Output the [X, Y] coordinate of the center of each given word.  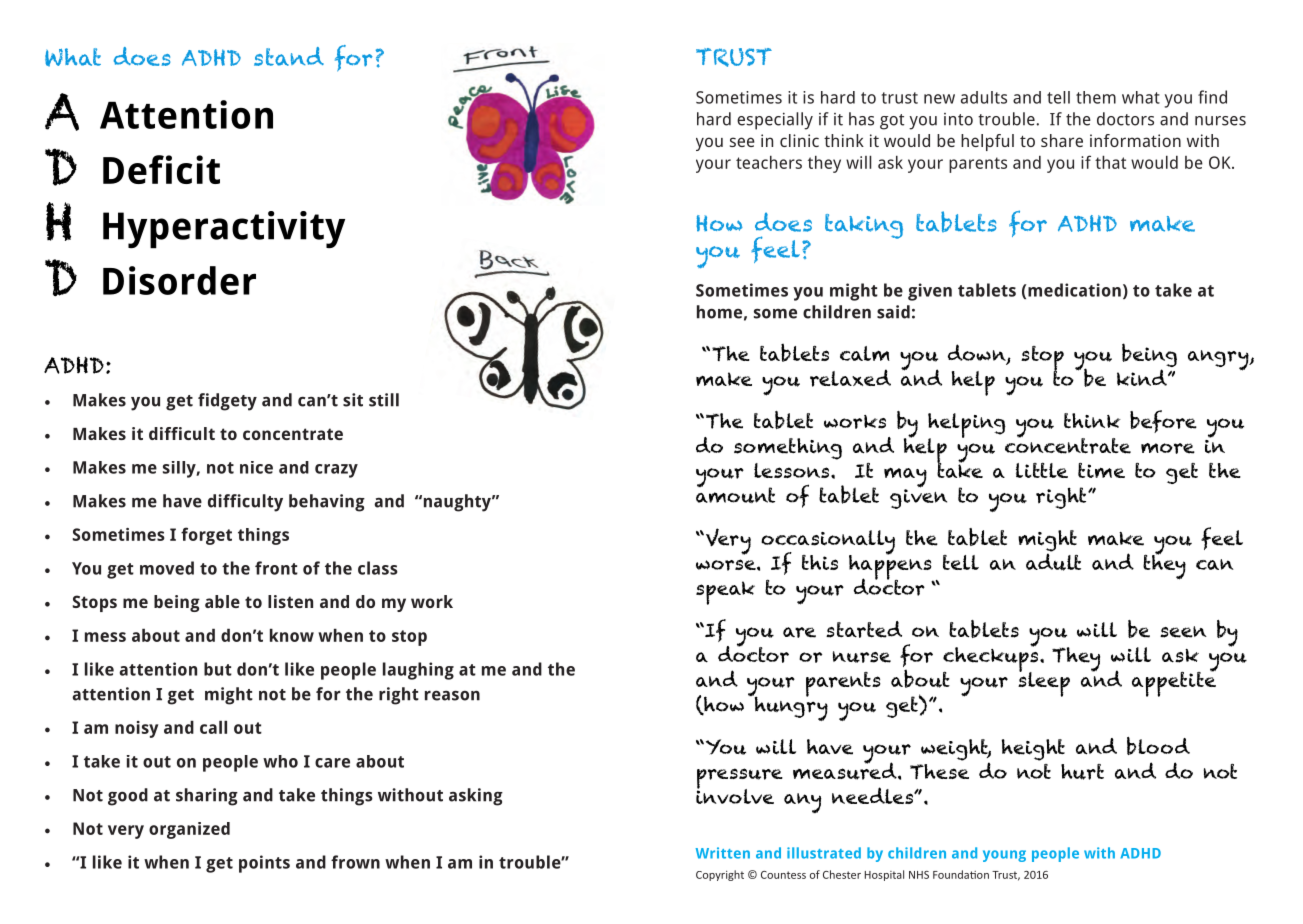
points [264, 864]
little [1042, 470]
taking [864, 226]
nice [256, 467]
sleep [1044, 683]
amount [735, 494]
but [218, 669]
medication [1073, 290]
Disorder [179, 280]
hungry [790, 707]
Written [723, 853]
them [1096, 97]
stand [289, 56]
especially [775, 121]
